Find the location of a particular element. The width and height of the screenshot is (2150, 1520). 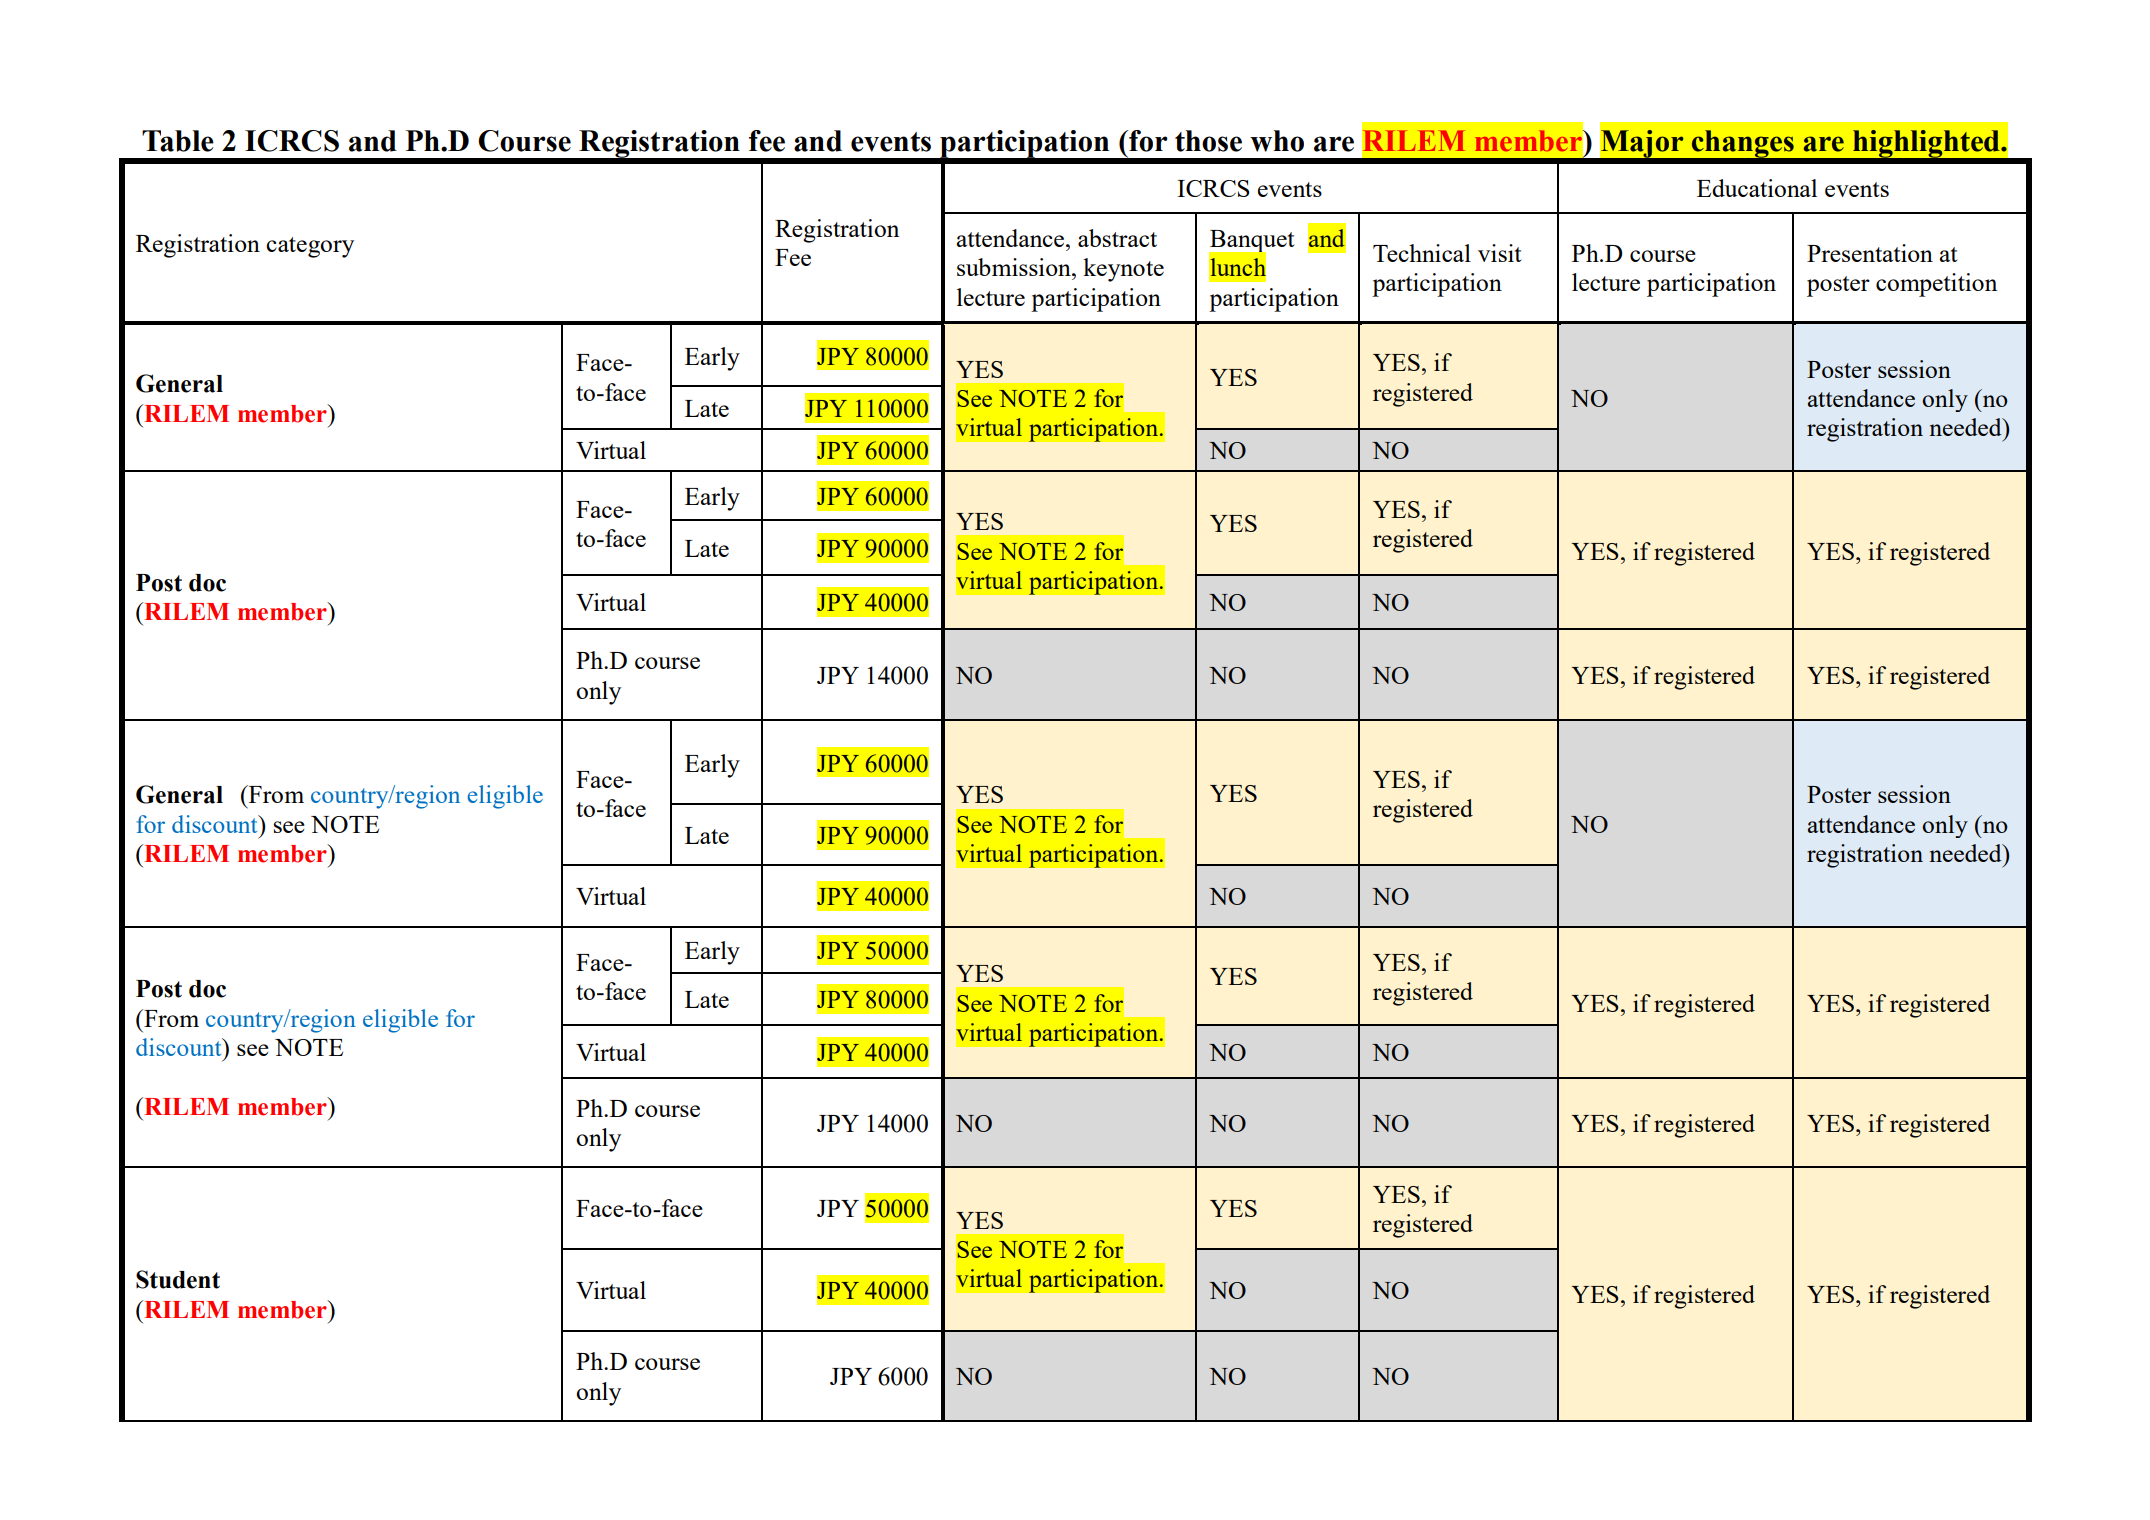

category is located at coordinates (310, 247).
